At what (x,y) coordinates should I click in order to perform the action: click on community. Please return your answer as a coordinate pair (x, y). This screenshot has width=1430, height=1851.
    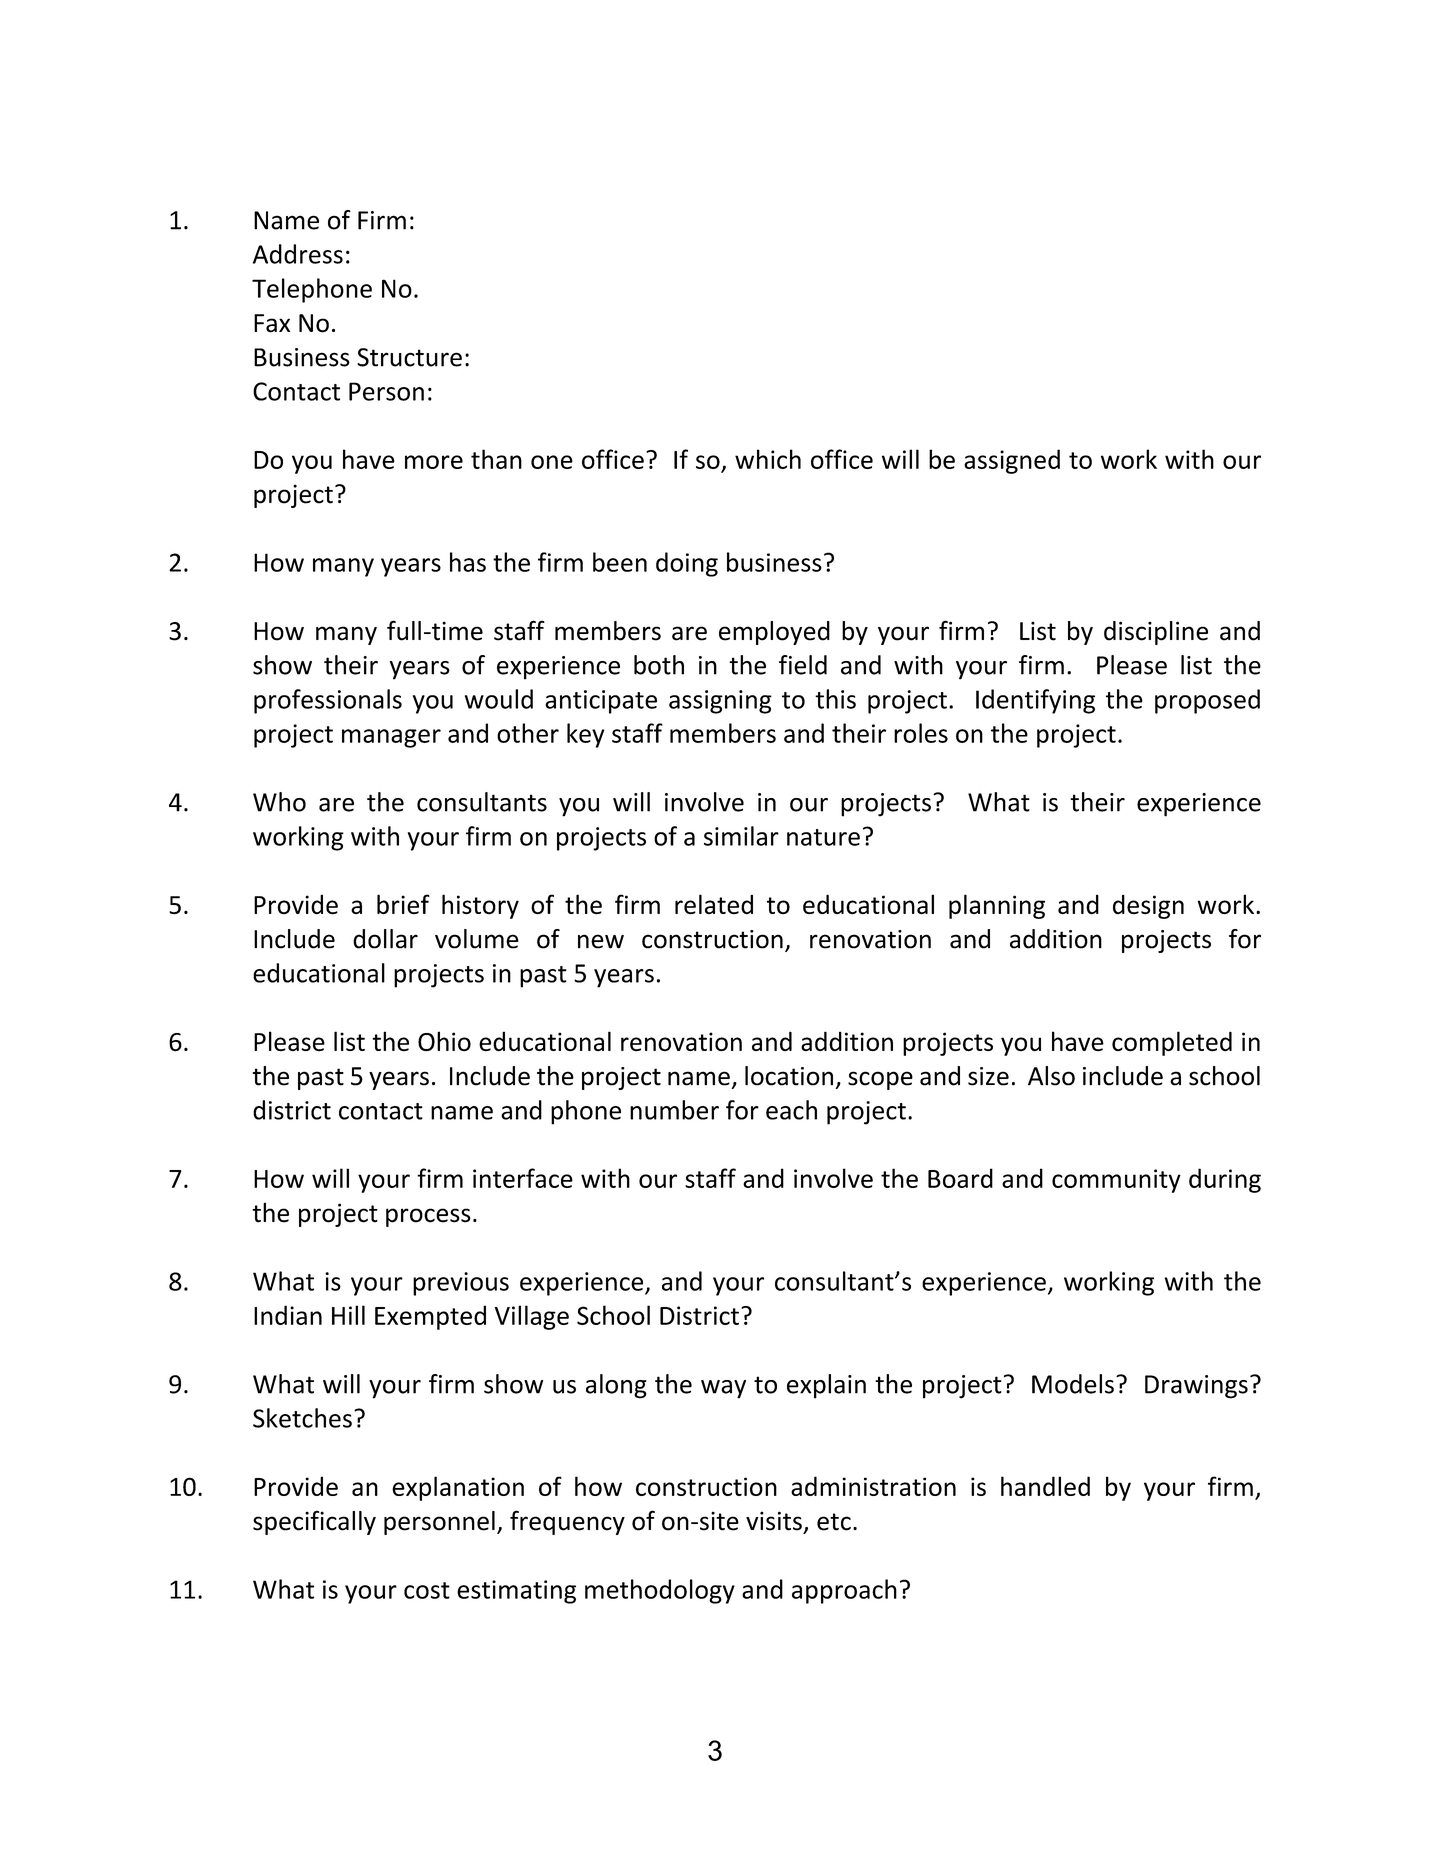
    Looking at the image, I should click on (1116, 1181).
